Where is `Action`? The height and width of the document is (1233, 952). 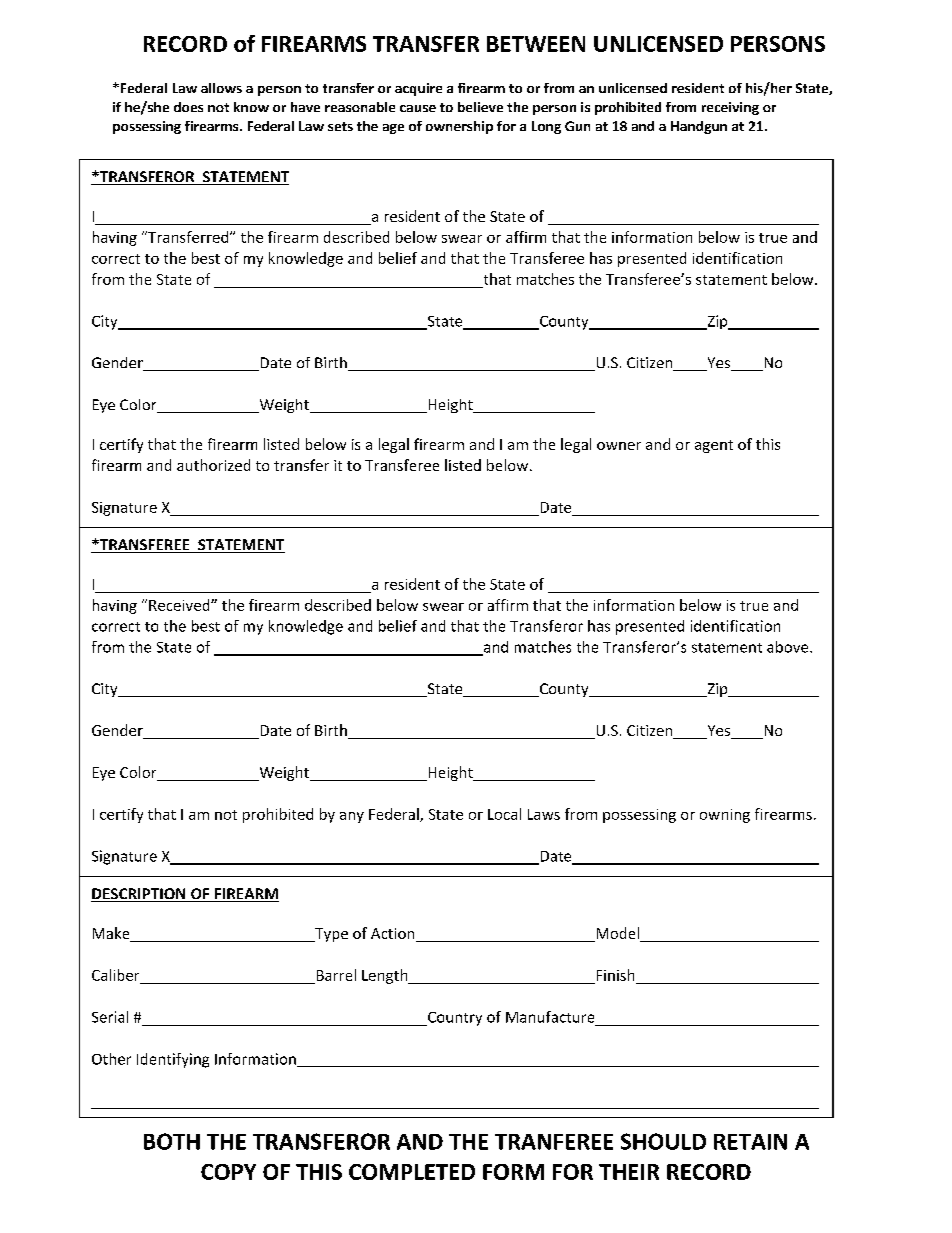
Action is located at coordinates (394, 935).
